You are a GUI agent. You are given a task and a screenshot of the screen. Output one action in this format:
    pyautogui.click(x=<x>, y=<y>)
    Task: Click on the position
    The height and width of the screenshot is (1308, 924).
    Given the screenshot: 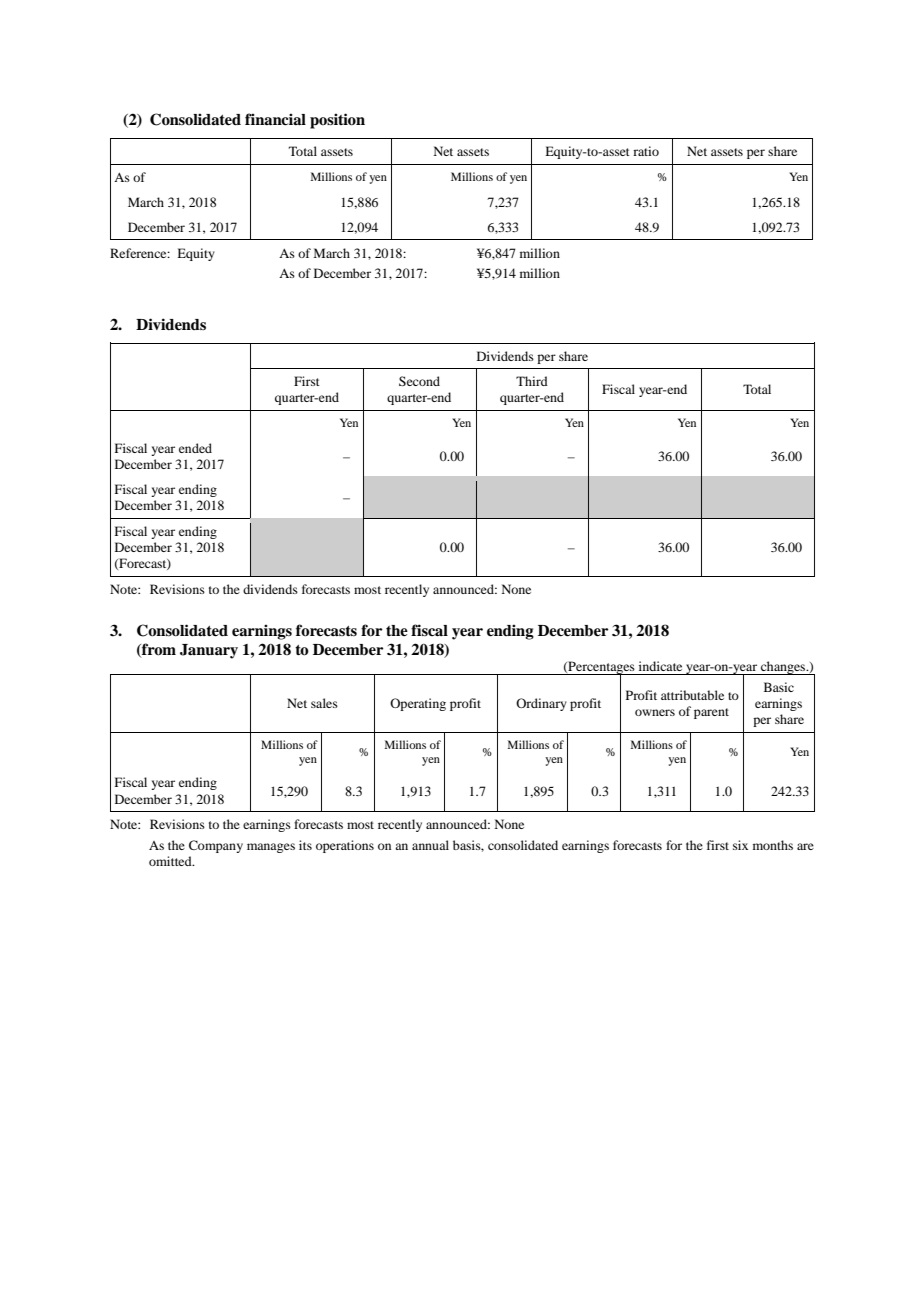 What is the action you would take?
    pyautogui.click(x=337, y=121)
